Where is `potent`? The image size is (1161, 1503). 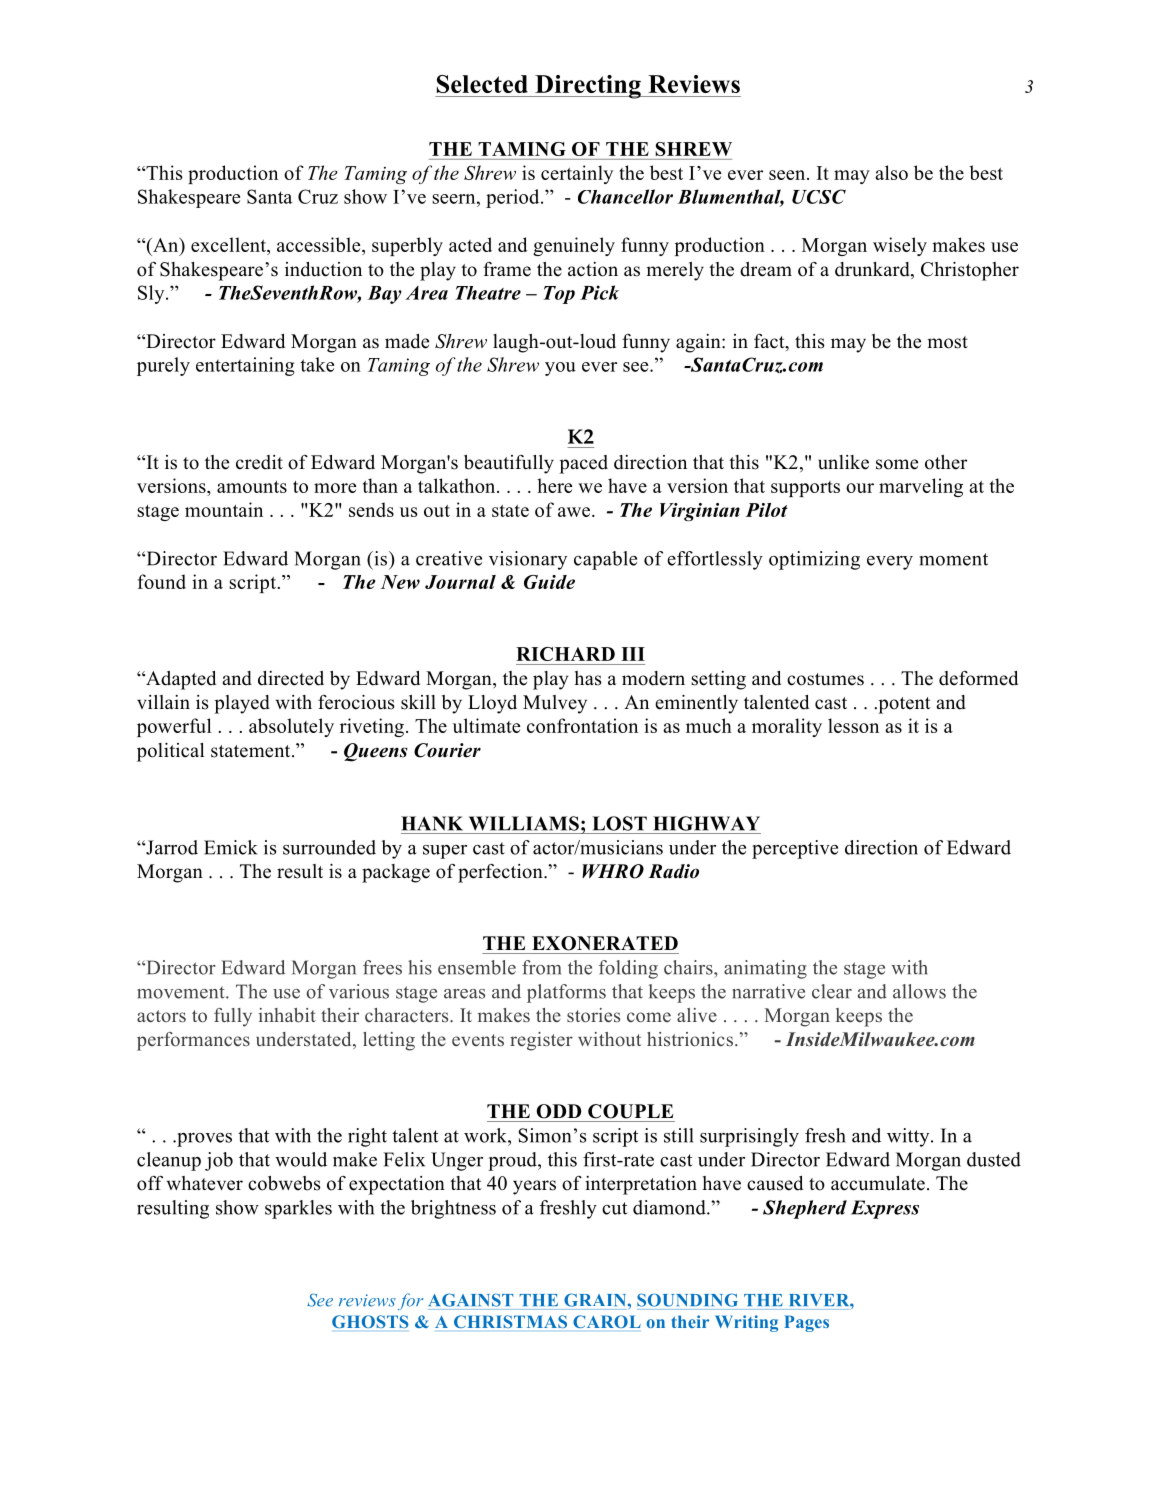
potent is located at coordinates (903, 705).
